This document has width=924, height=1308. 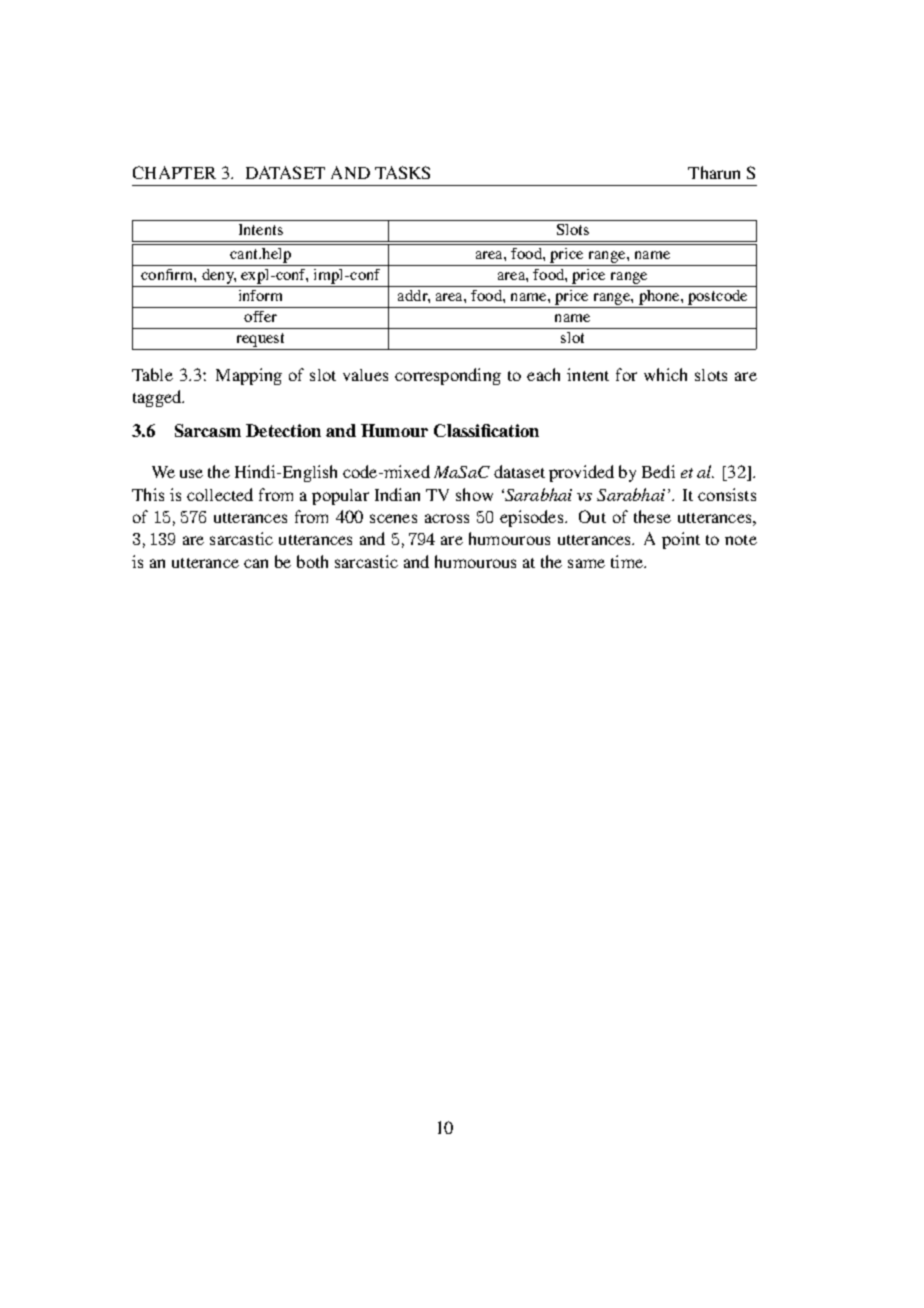 What do you see at coordinates (260, 295) in the document?
I see `inform` at bounding box center [260, 295].
